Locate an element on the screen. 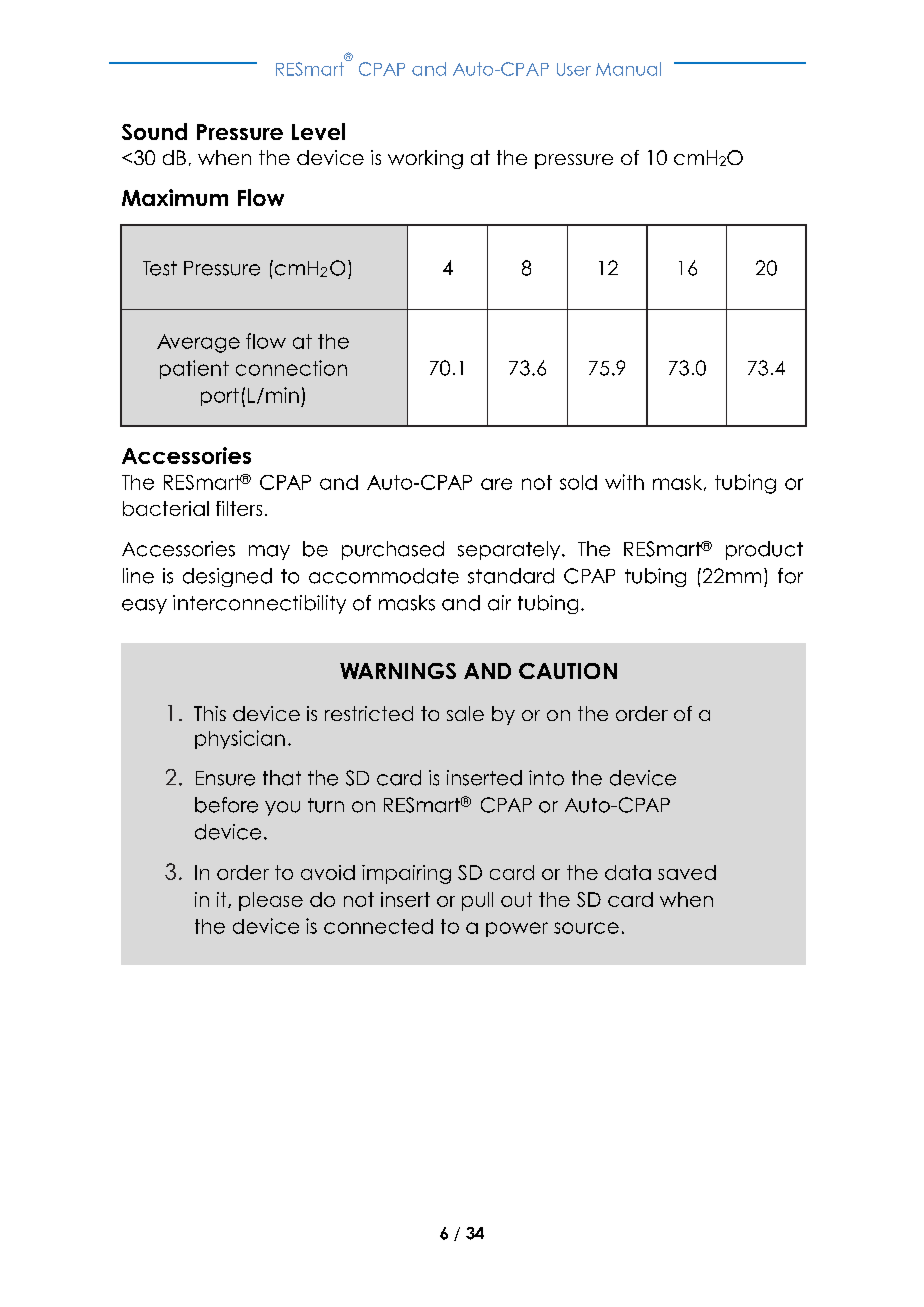 The image size is (924, 1307). Test is located at coordinates (160, 268).
